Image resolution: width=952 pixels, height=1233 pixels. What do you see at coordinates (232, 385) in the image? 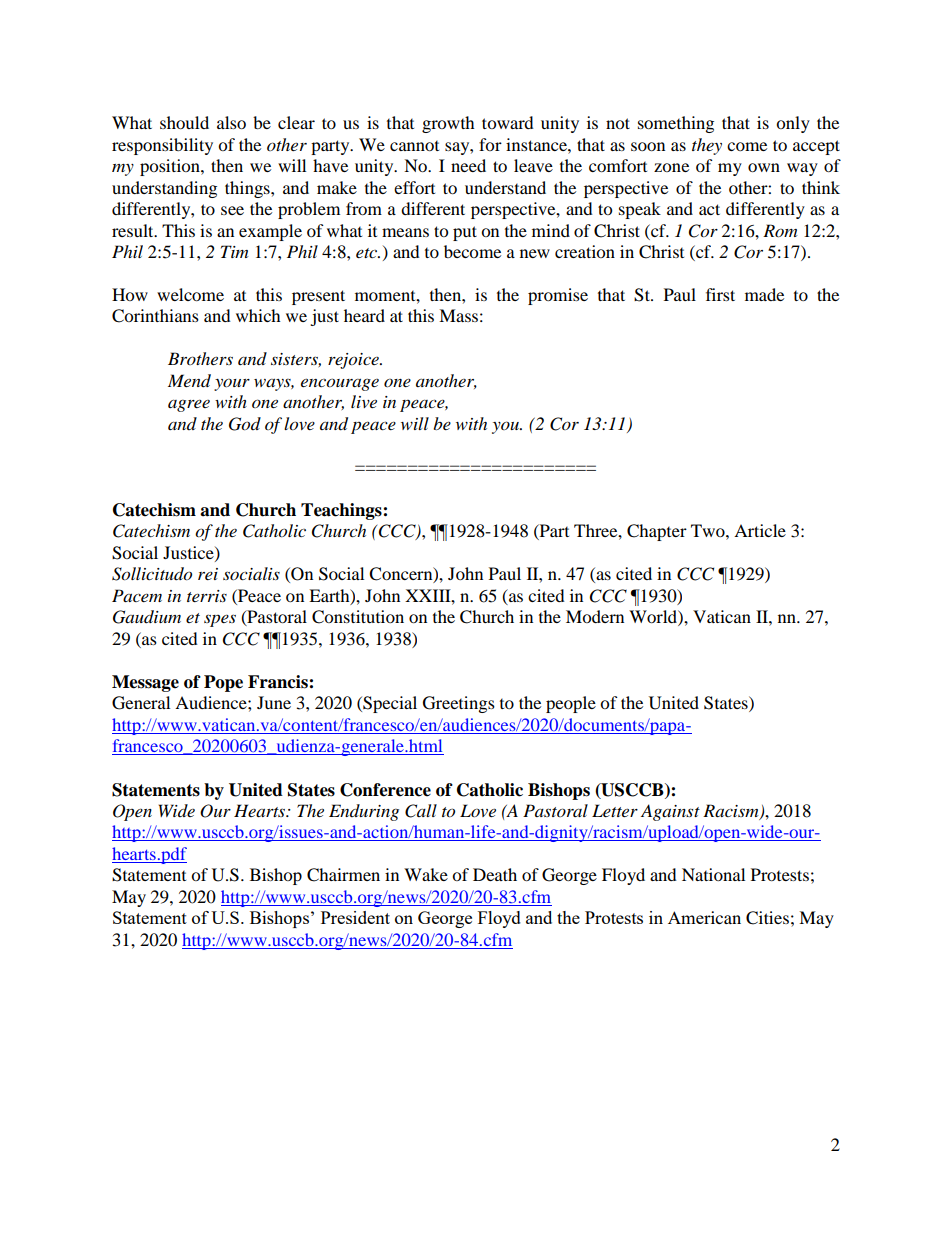
I see `your` at bounding box center [232, 385].
